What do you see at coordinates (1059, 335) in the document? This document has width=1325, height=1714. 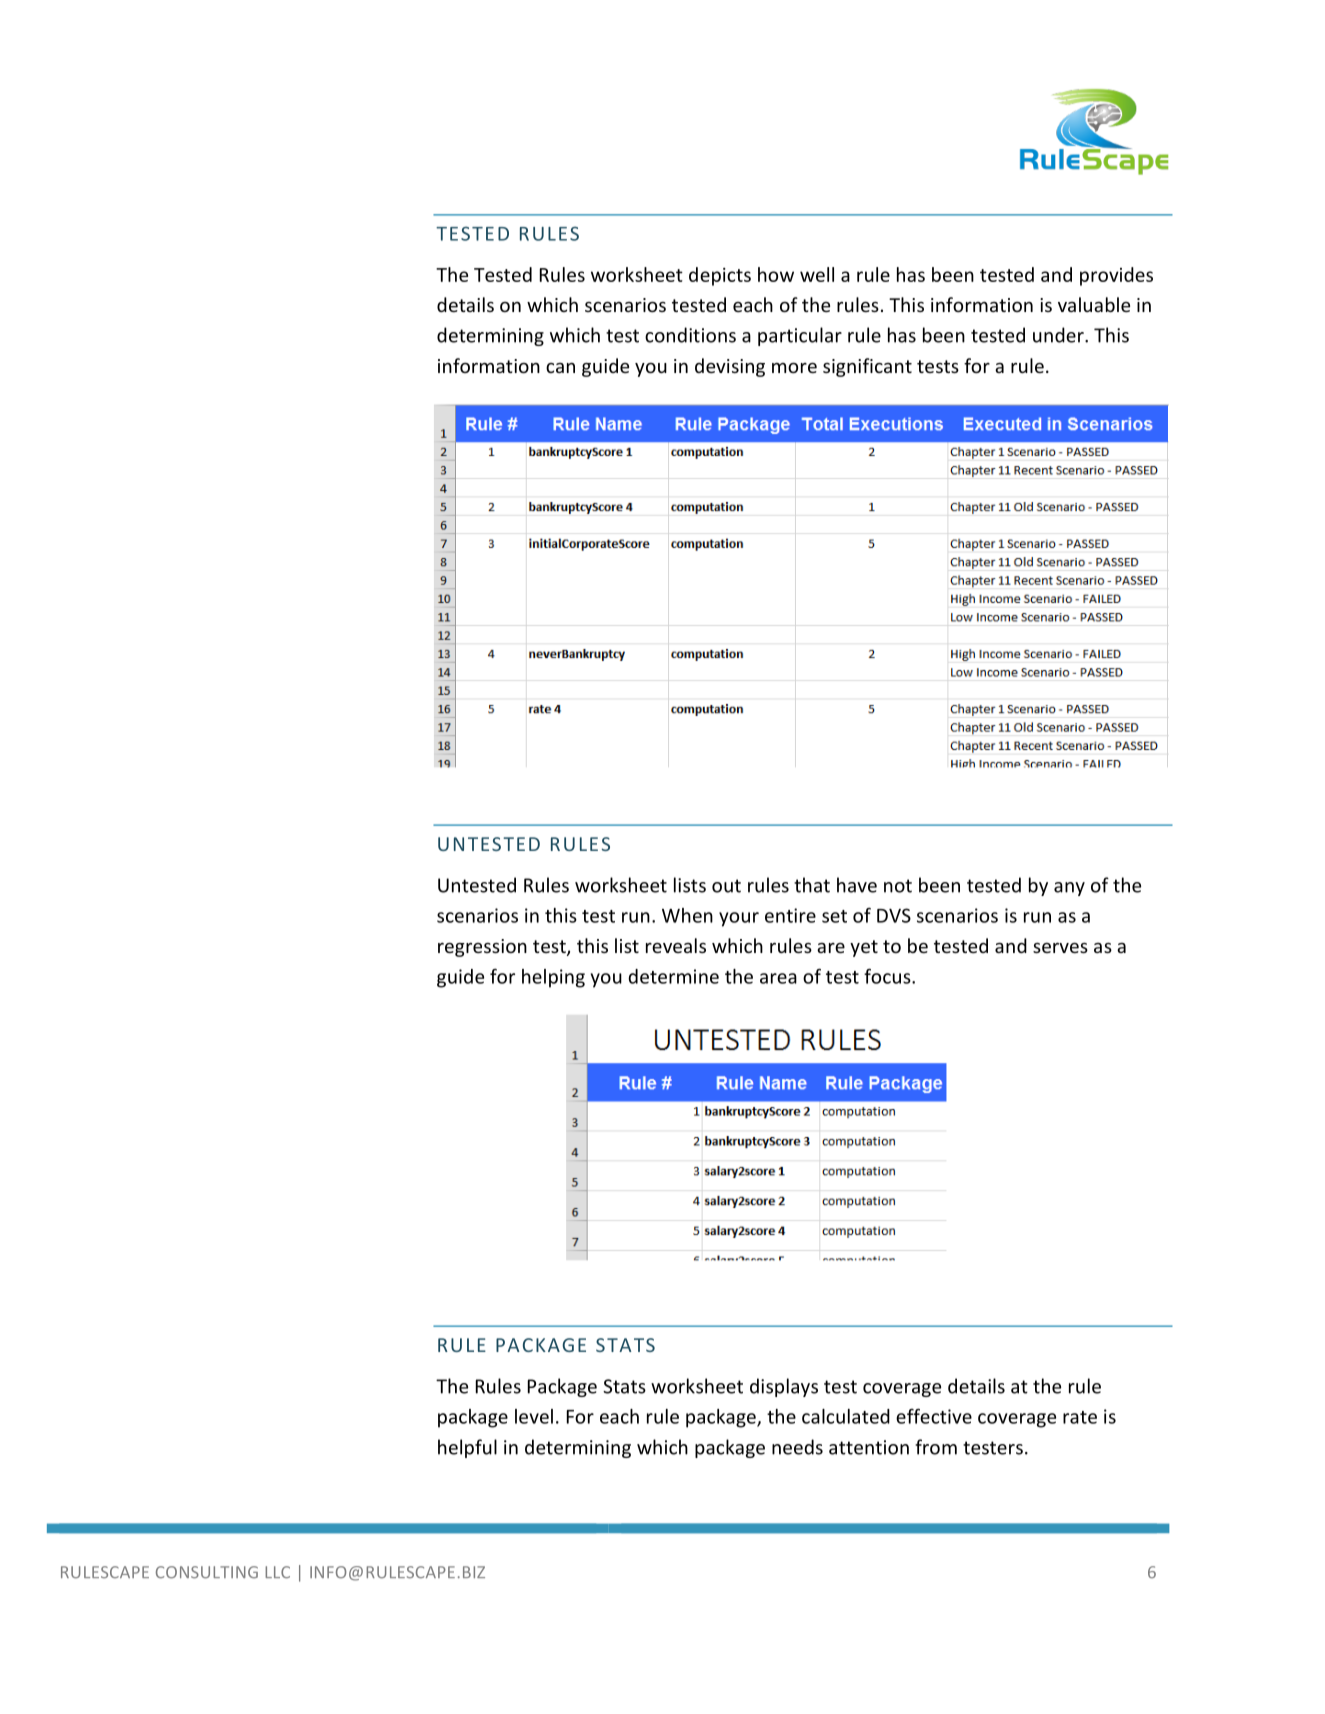 I see `under` at bounding box center [1059, 335].
